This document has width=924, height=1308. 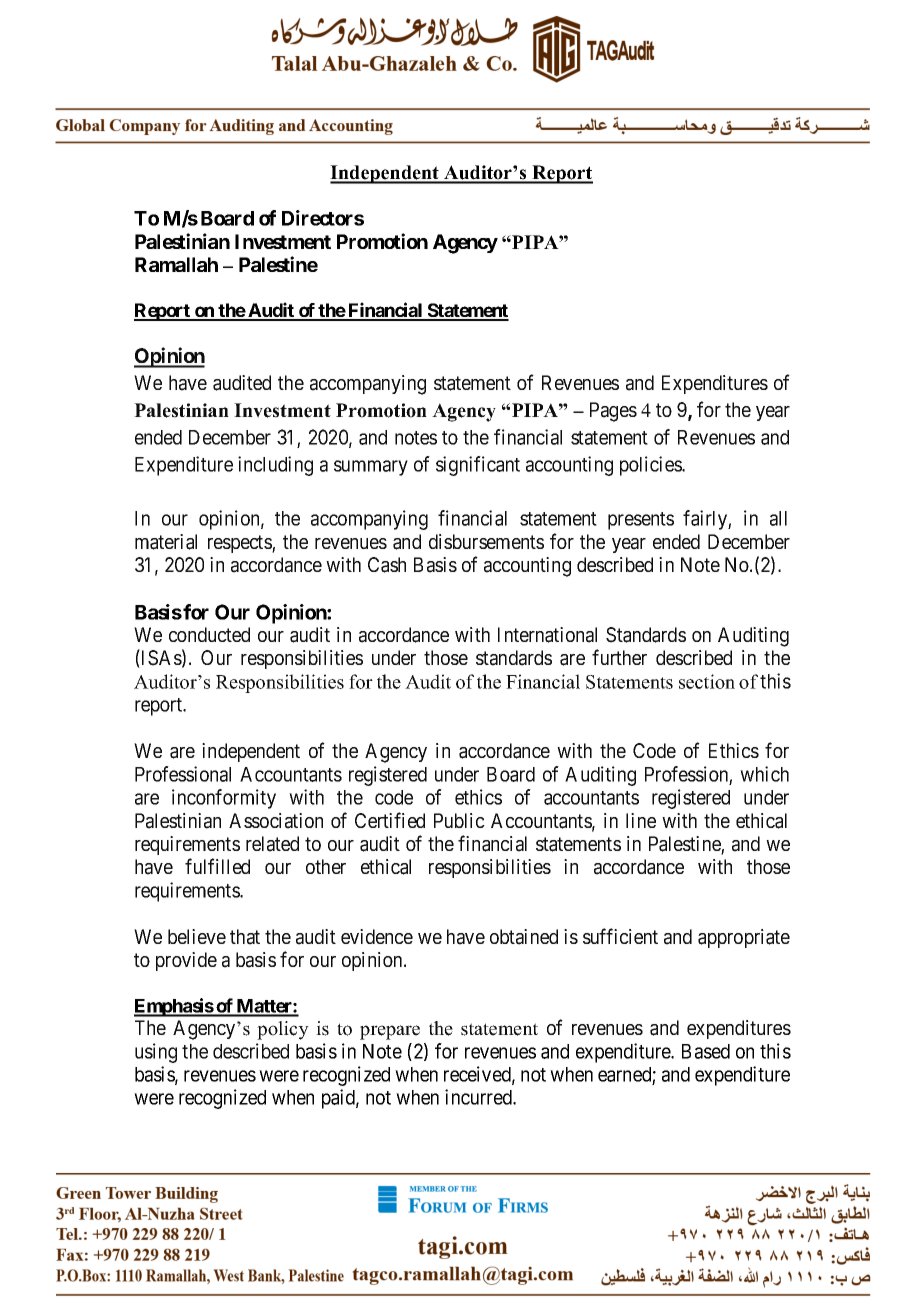 What do you see at coordinates (478, 466) in the document?
I see `significant` at bounding box center [478, 466].
